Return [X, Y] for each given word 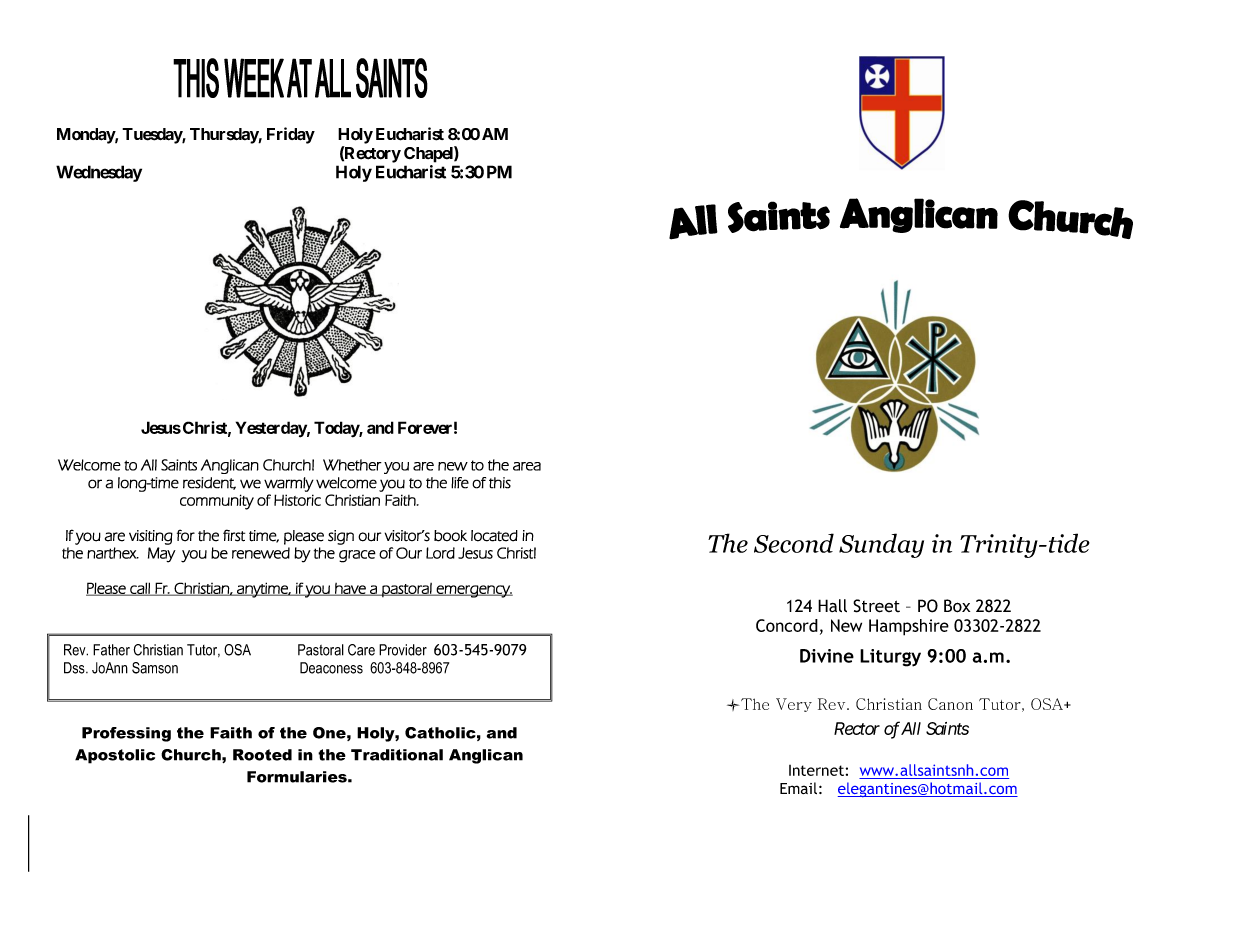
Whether [352, 465]
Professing [126, 734]
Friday [291, 135]
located [494, 536]
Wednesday [99, 173]
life [460, 483]
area [527, 466]
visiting [151, 537]
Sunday [881, 545]
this [500, 483]
